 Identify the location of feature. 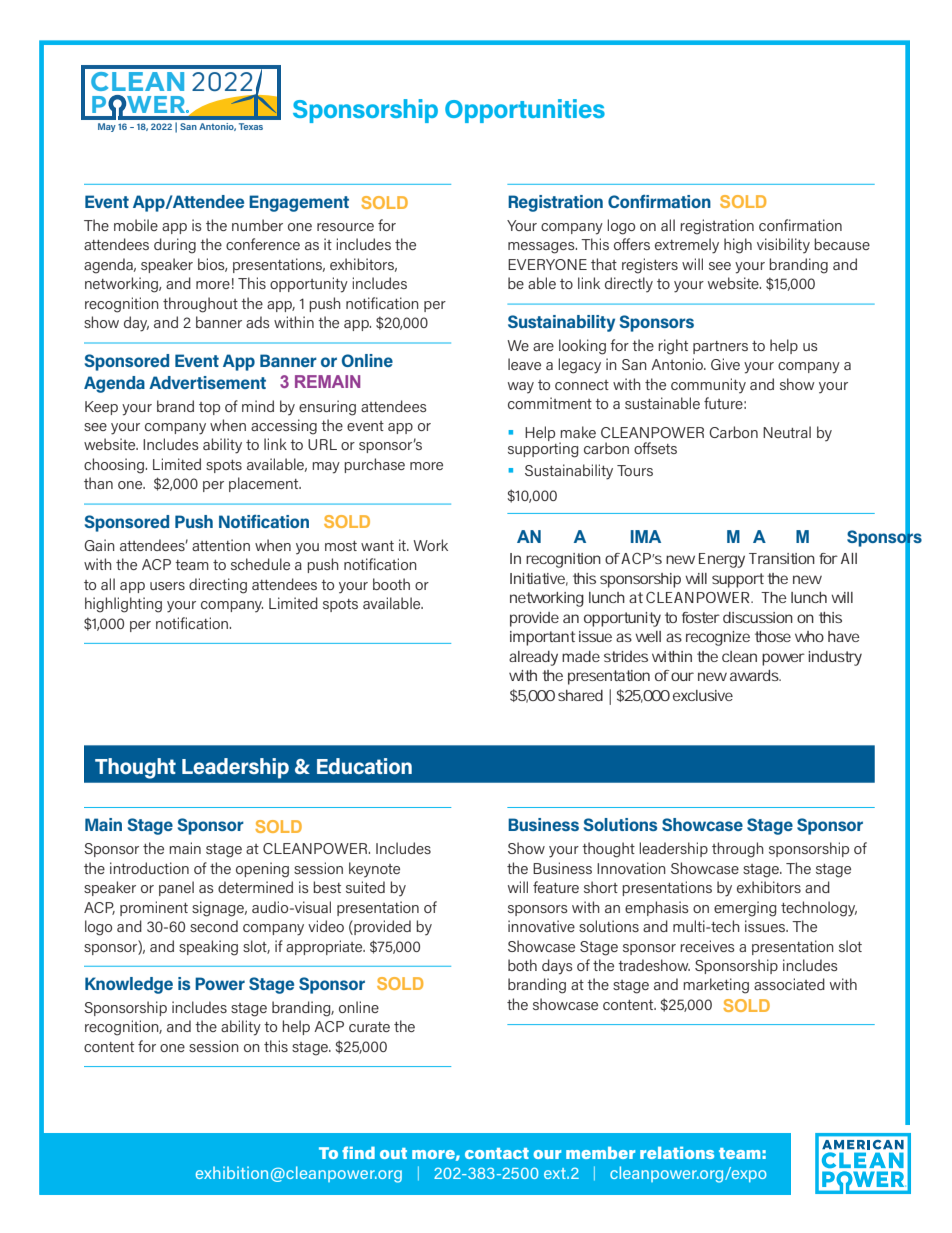
(556, 887).
